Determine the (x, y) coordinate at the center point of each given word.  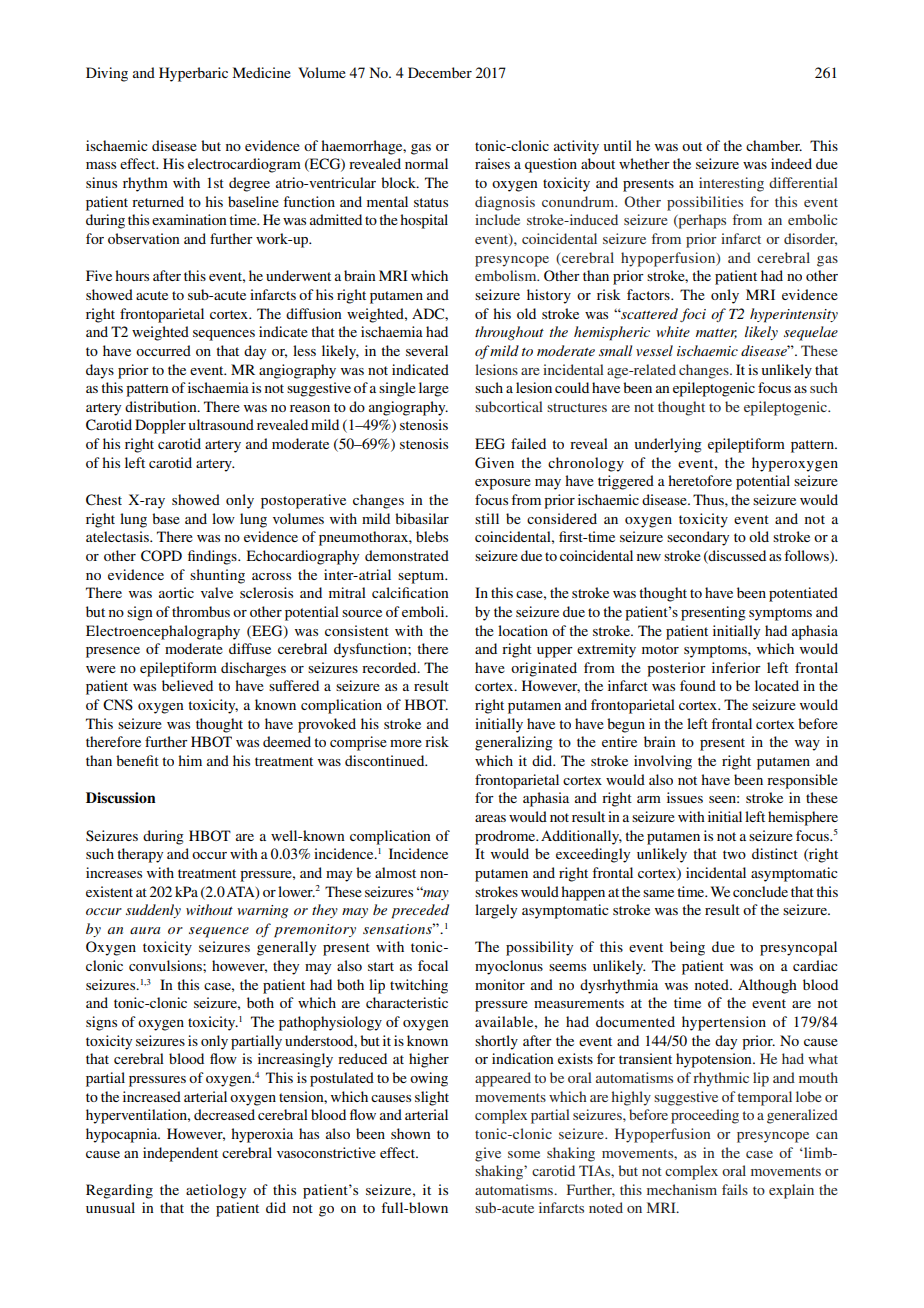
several (427, 350)
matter (716, 334)
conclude (760, 891)
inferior (736, 667)
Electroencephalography (163, 632)
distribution (162, 406)
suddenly (153, 911)
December (440, 72)
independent (180, 1154)
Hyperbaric (193, 74)
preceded (420, 911)
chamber (774, 145)
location (523, 630)
